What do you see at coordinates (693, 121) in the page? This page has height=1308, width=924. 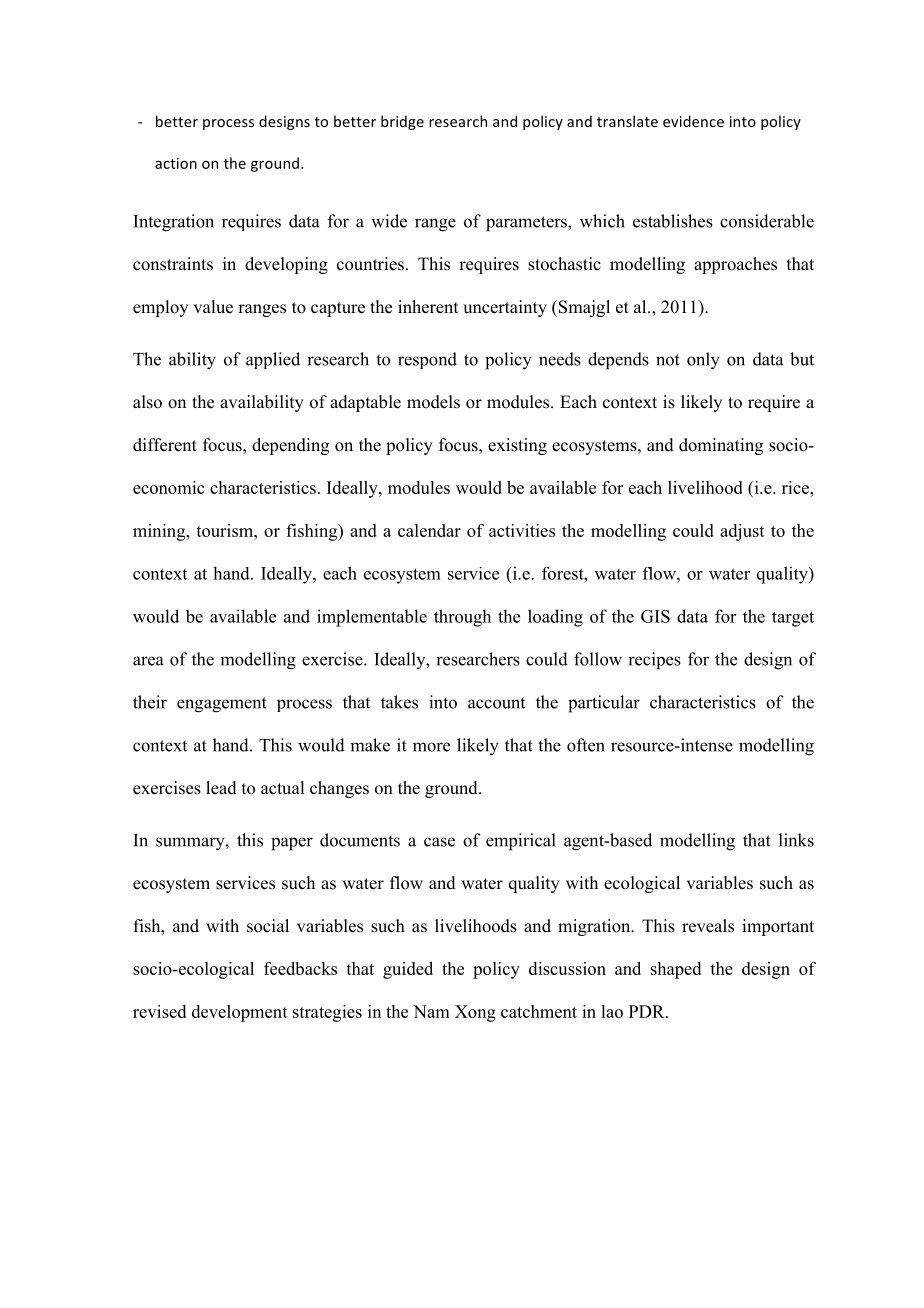 I see `evidence` at bounding box center [693, 121].
